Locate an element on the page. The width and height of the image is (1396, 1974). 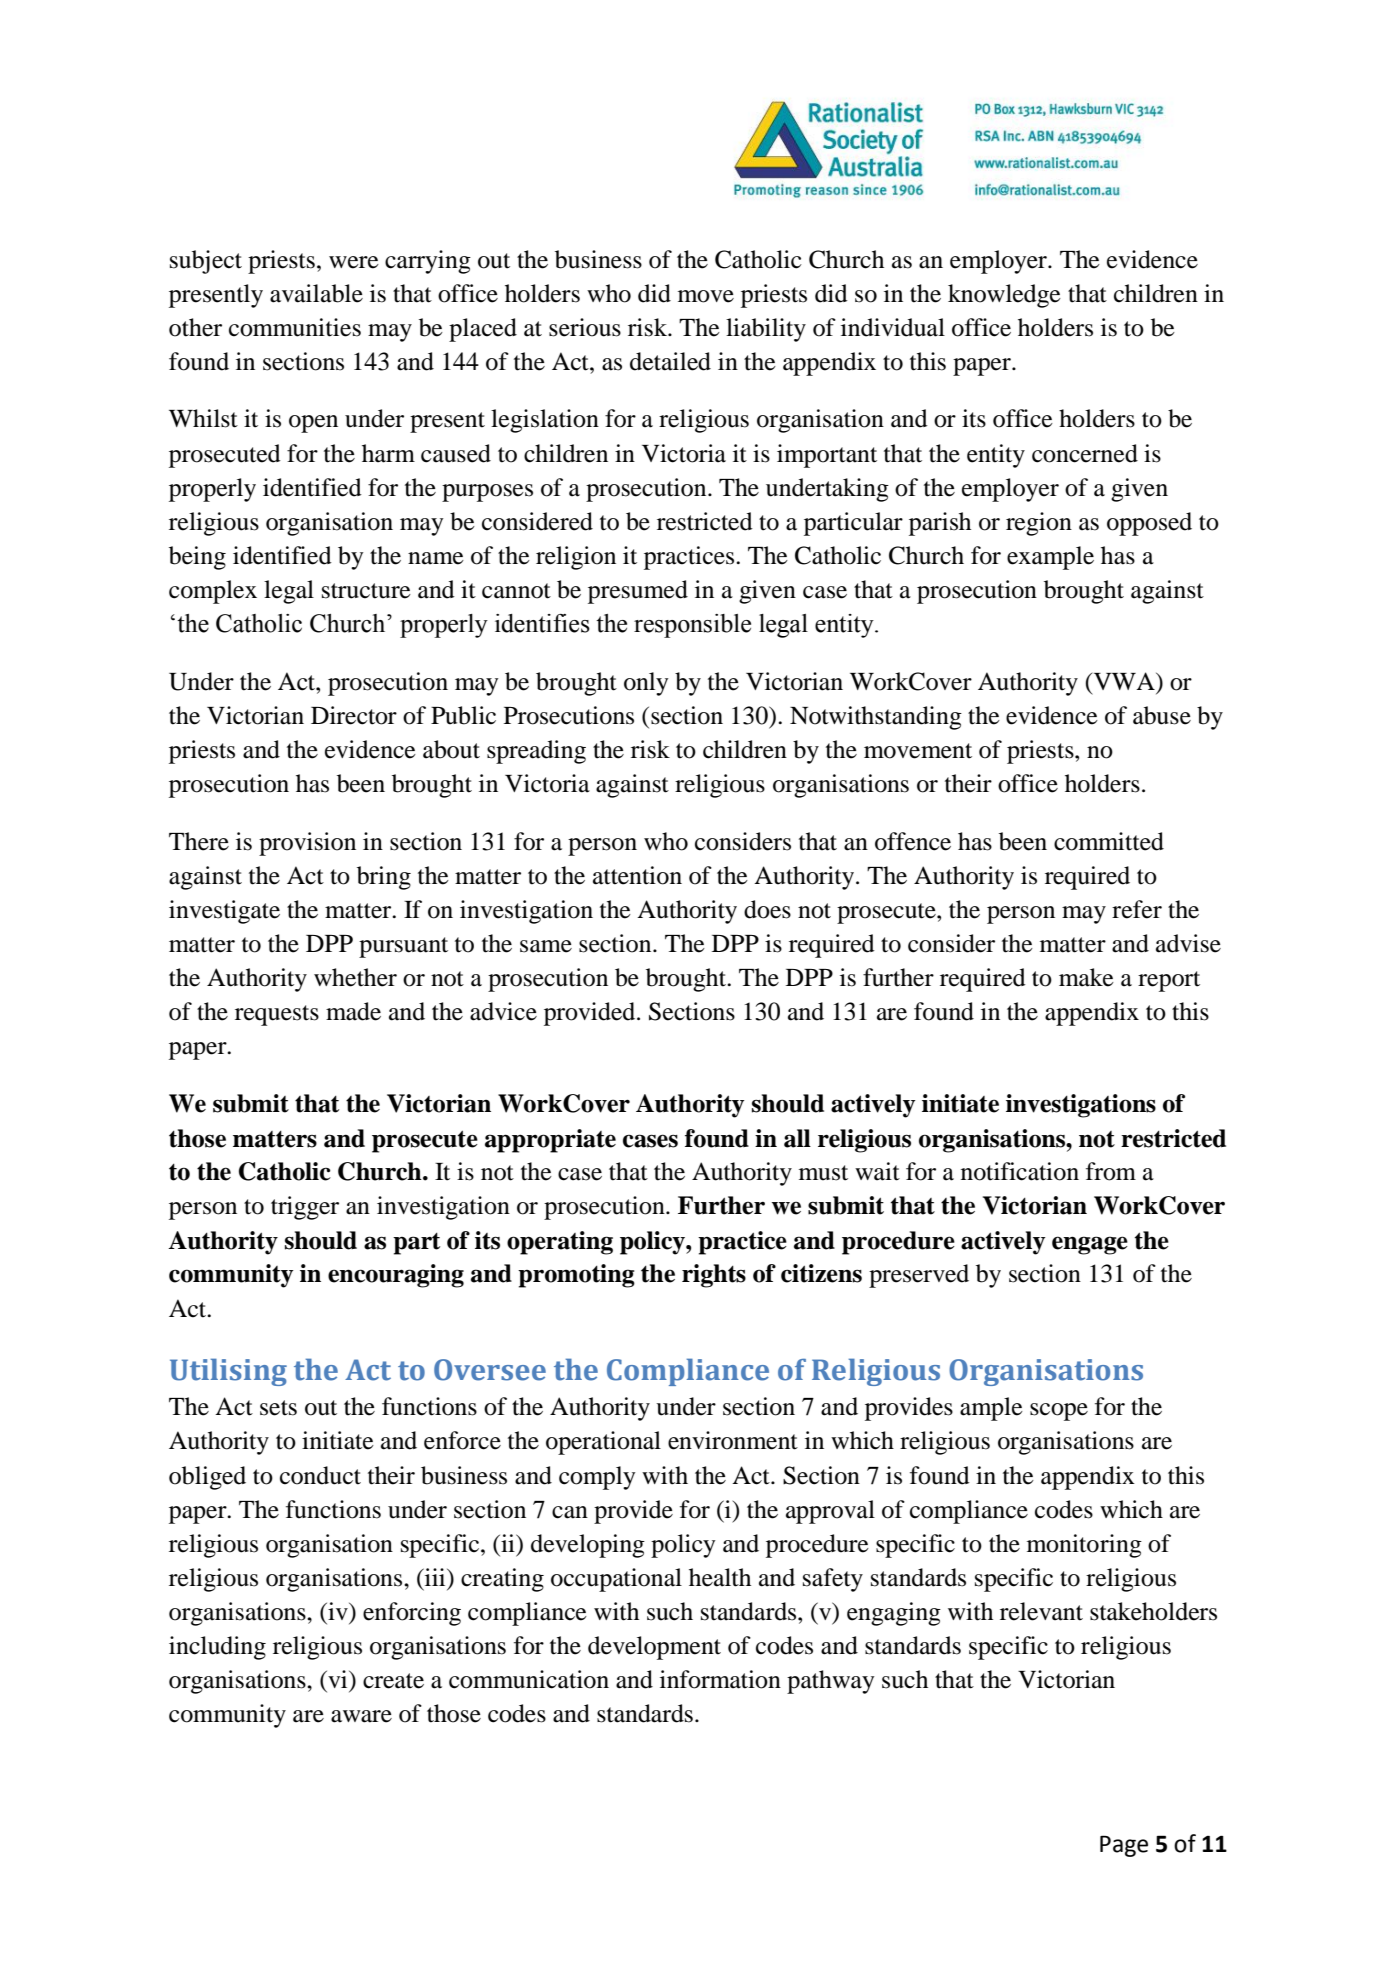
rights is located at coordinates (714, 1276).
